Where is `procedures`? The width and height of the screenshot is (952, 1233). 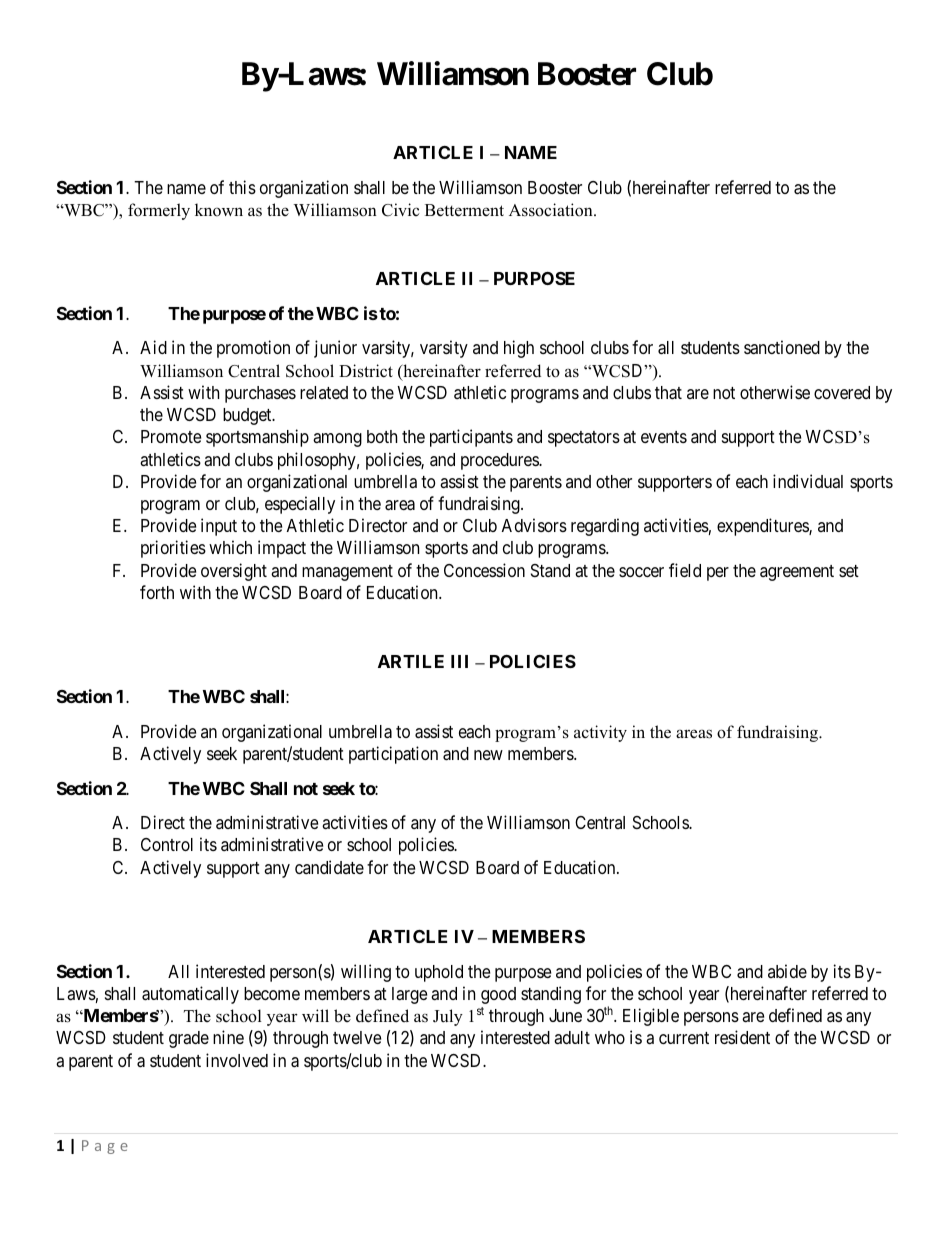 procedures is located at coordinates (500, 461).
